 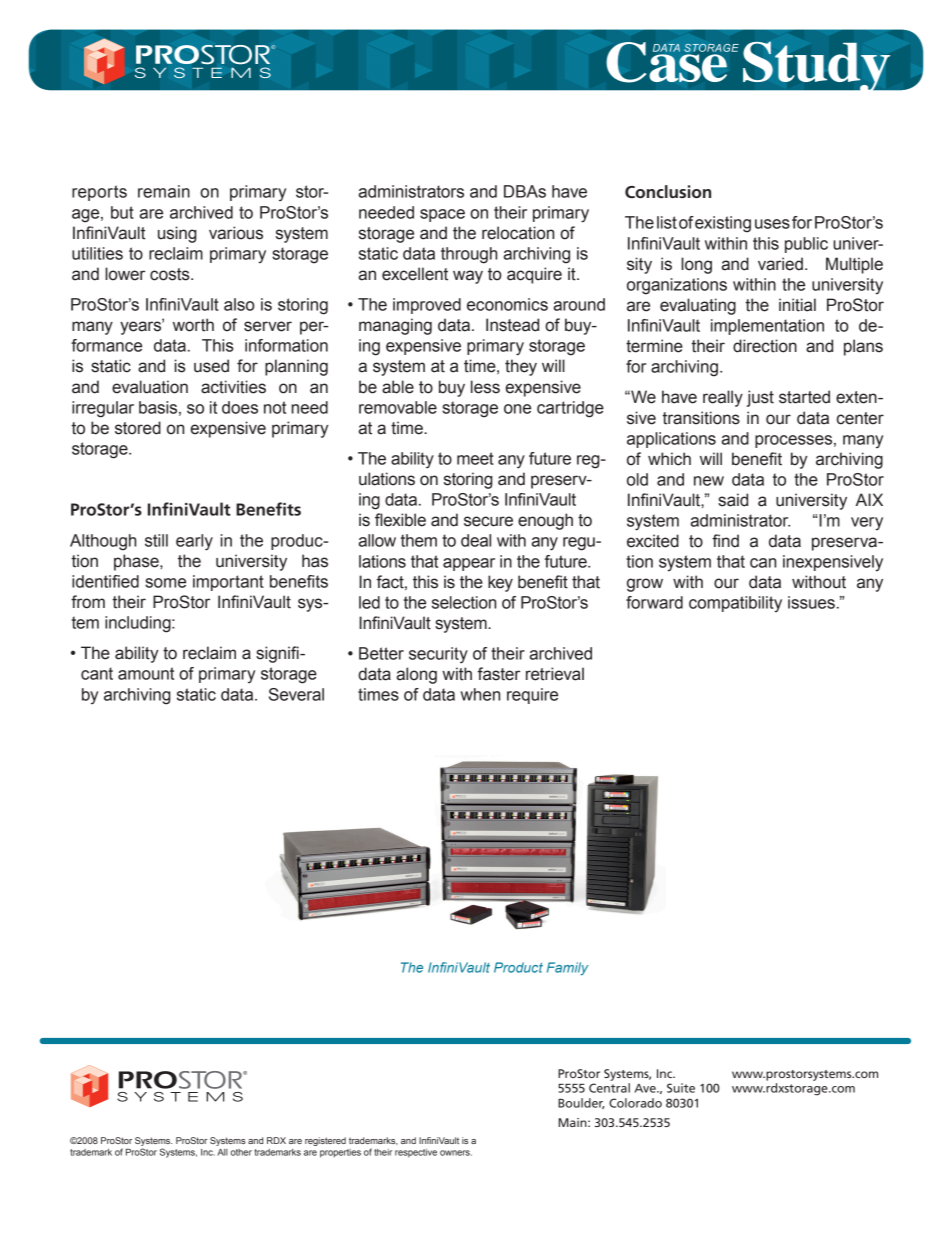 I want to click on compatibility, so click(x=735, y=604).
